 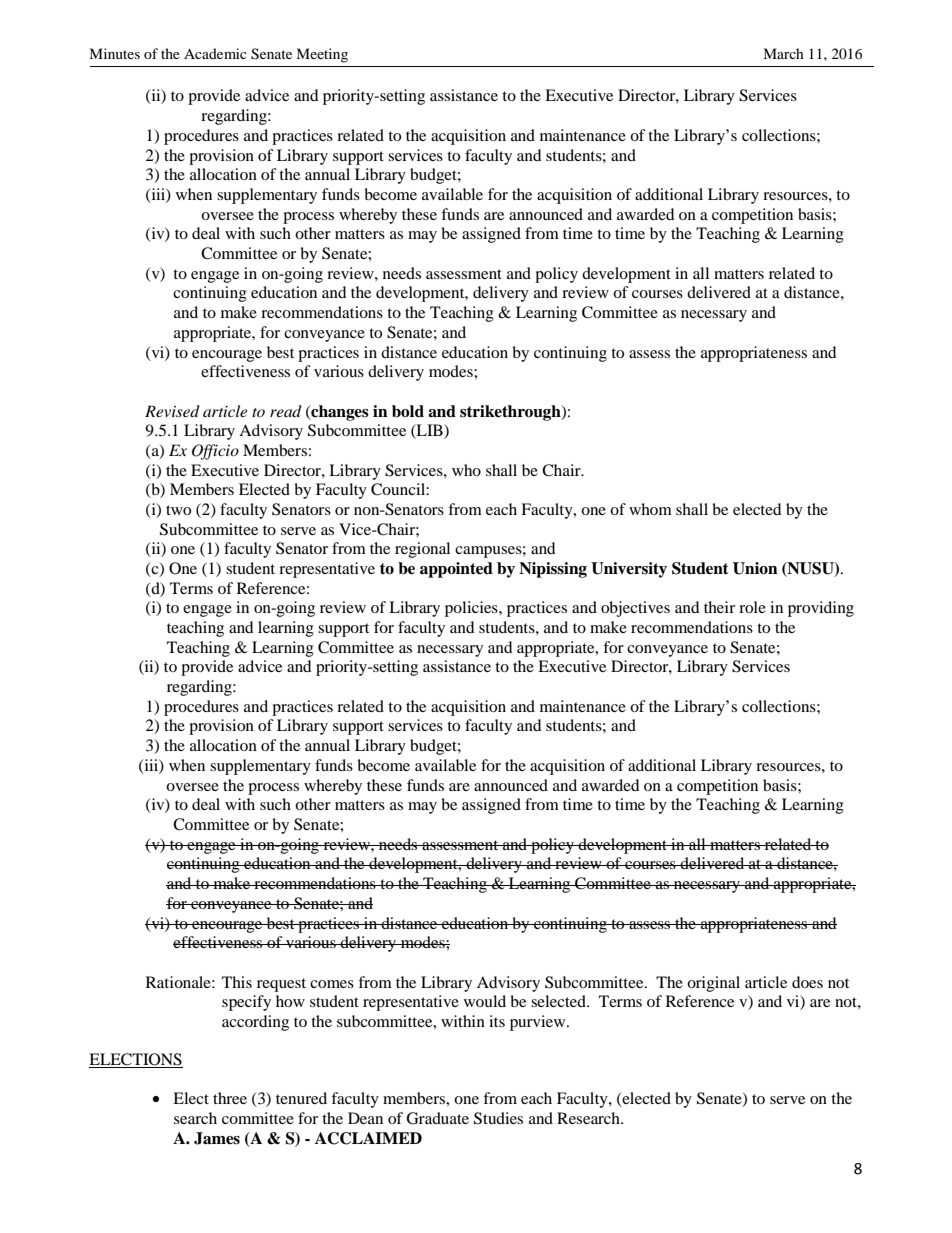 What do you see at coordinates (215, 53) in the image?
I see `Academic` at bounding box center [215, 53].
